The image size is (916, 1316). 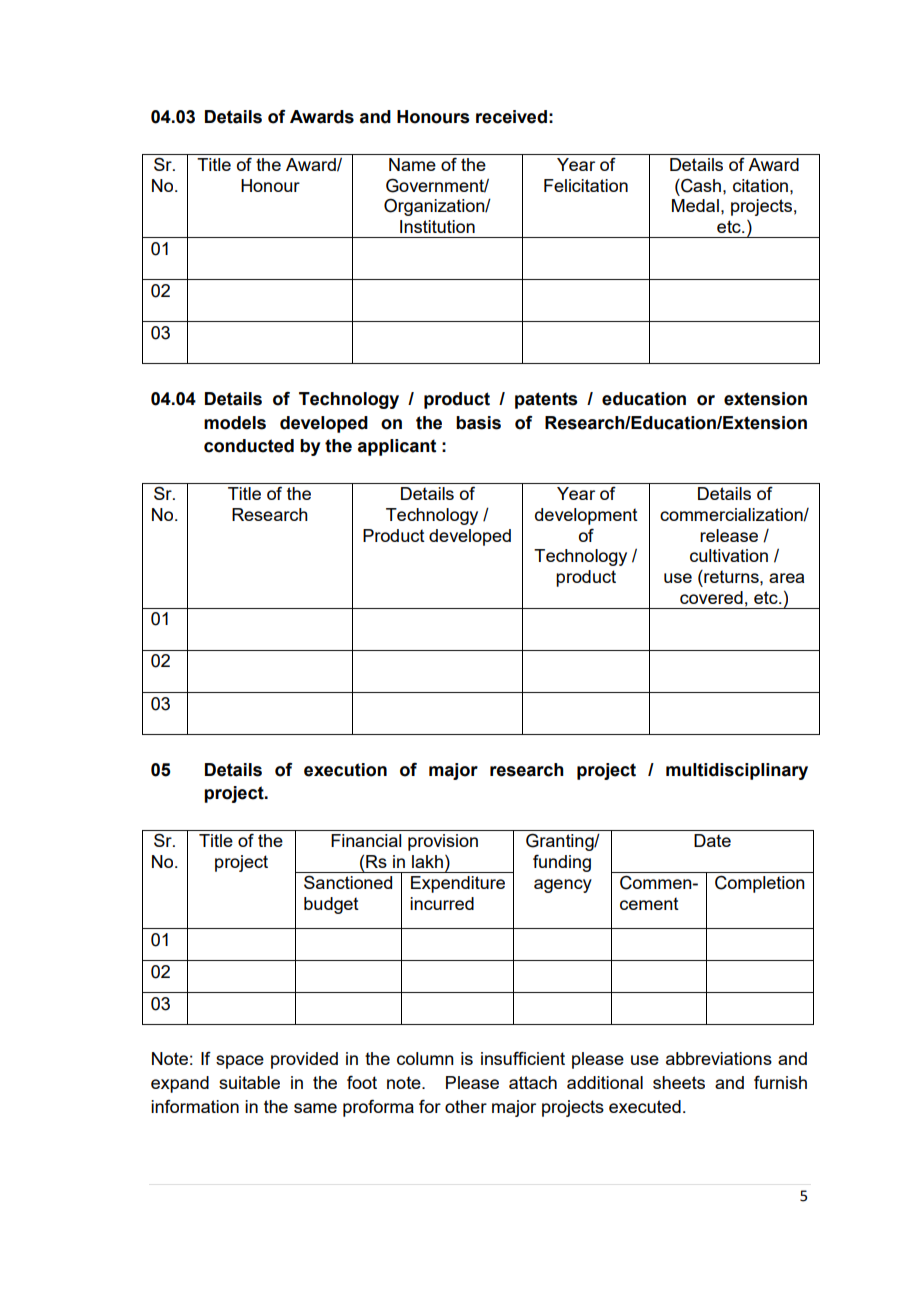 What do you see at coordinates (478, 423) in the page?
I see `basis` at bounding box center [478, 423].
